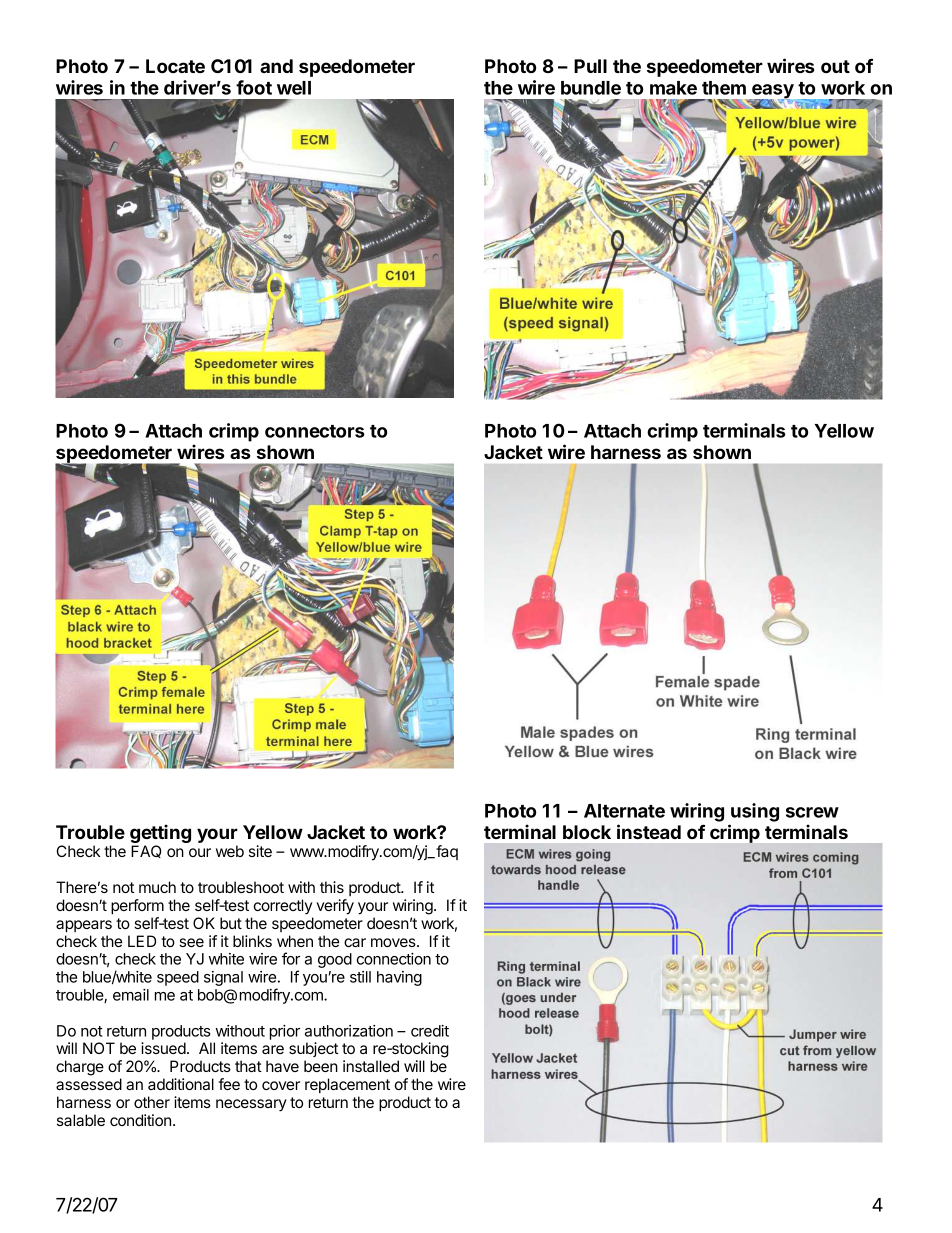 The image size is (952, 1233). Describe the element at coordinates (587, 832) in the document. I see `block` at that location.
